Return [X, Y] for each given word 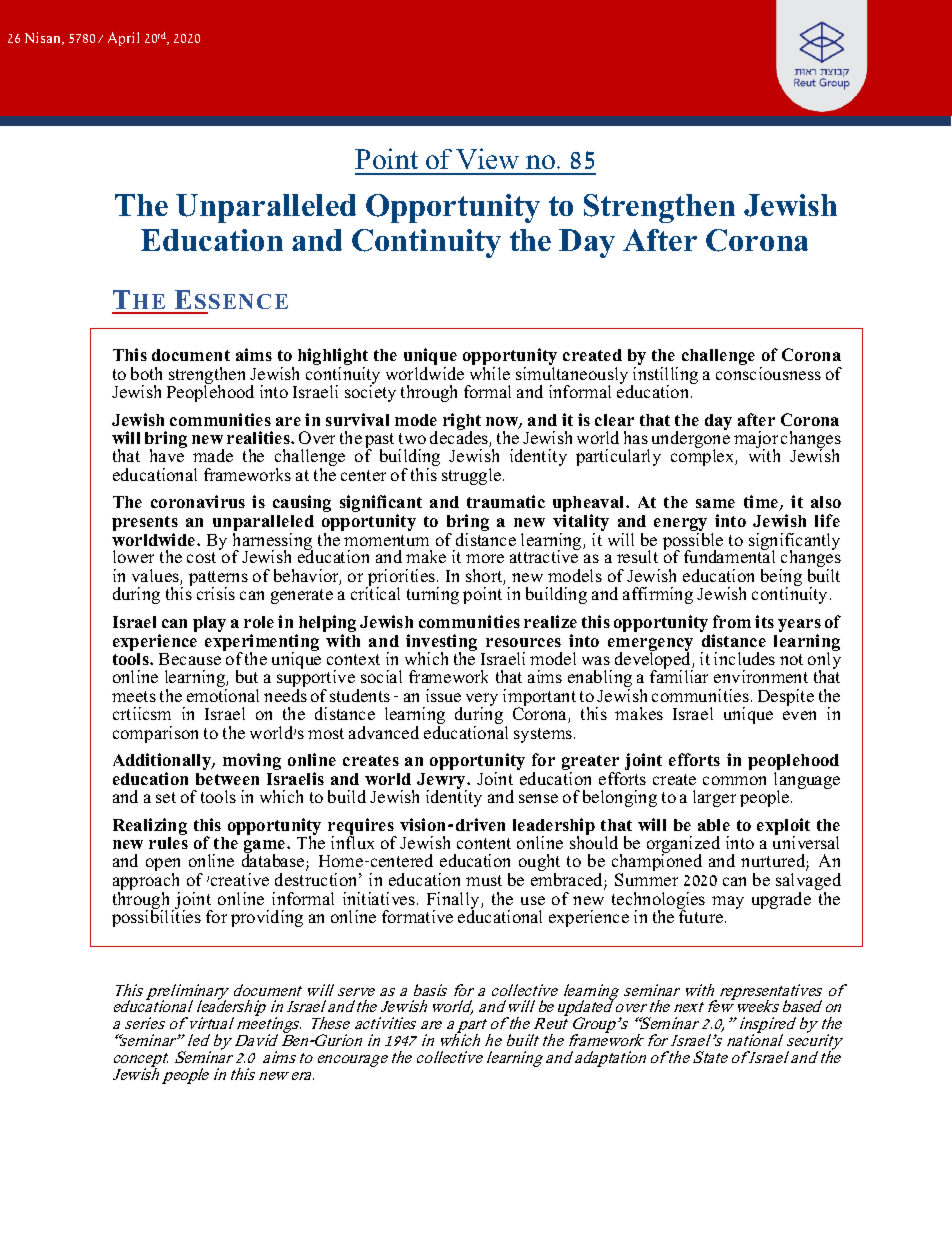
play [209, 624]
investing [441, 644]
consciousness [768, 373]
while [490, 373]
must [484, 880]
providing [267, 918]
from [732, 621]
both [146, 373]
